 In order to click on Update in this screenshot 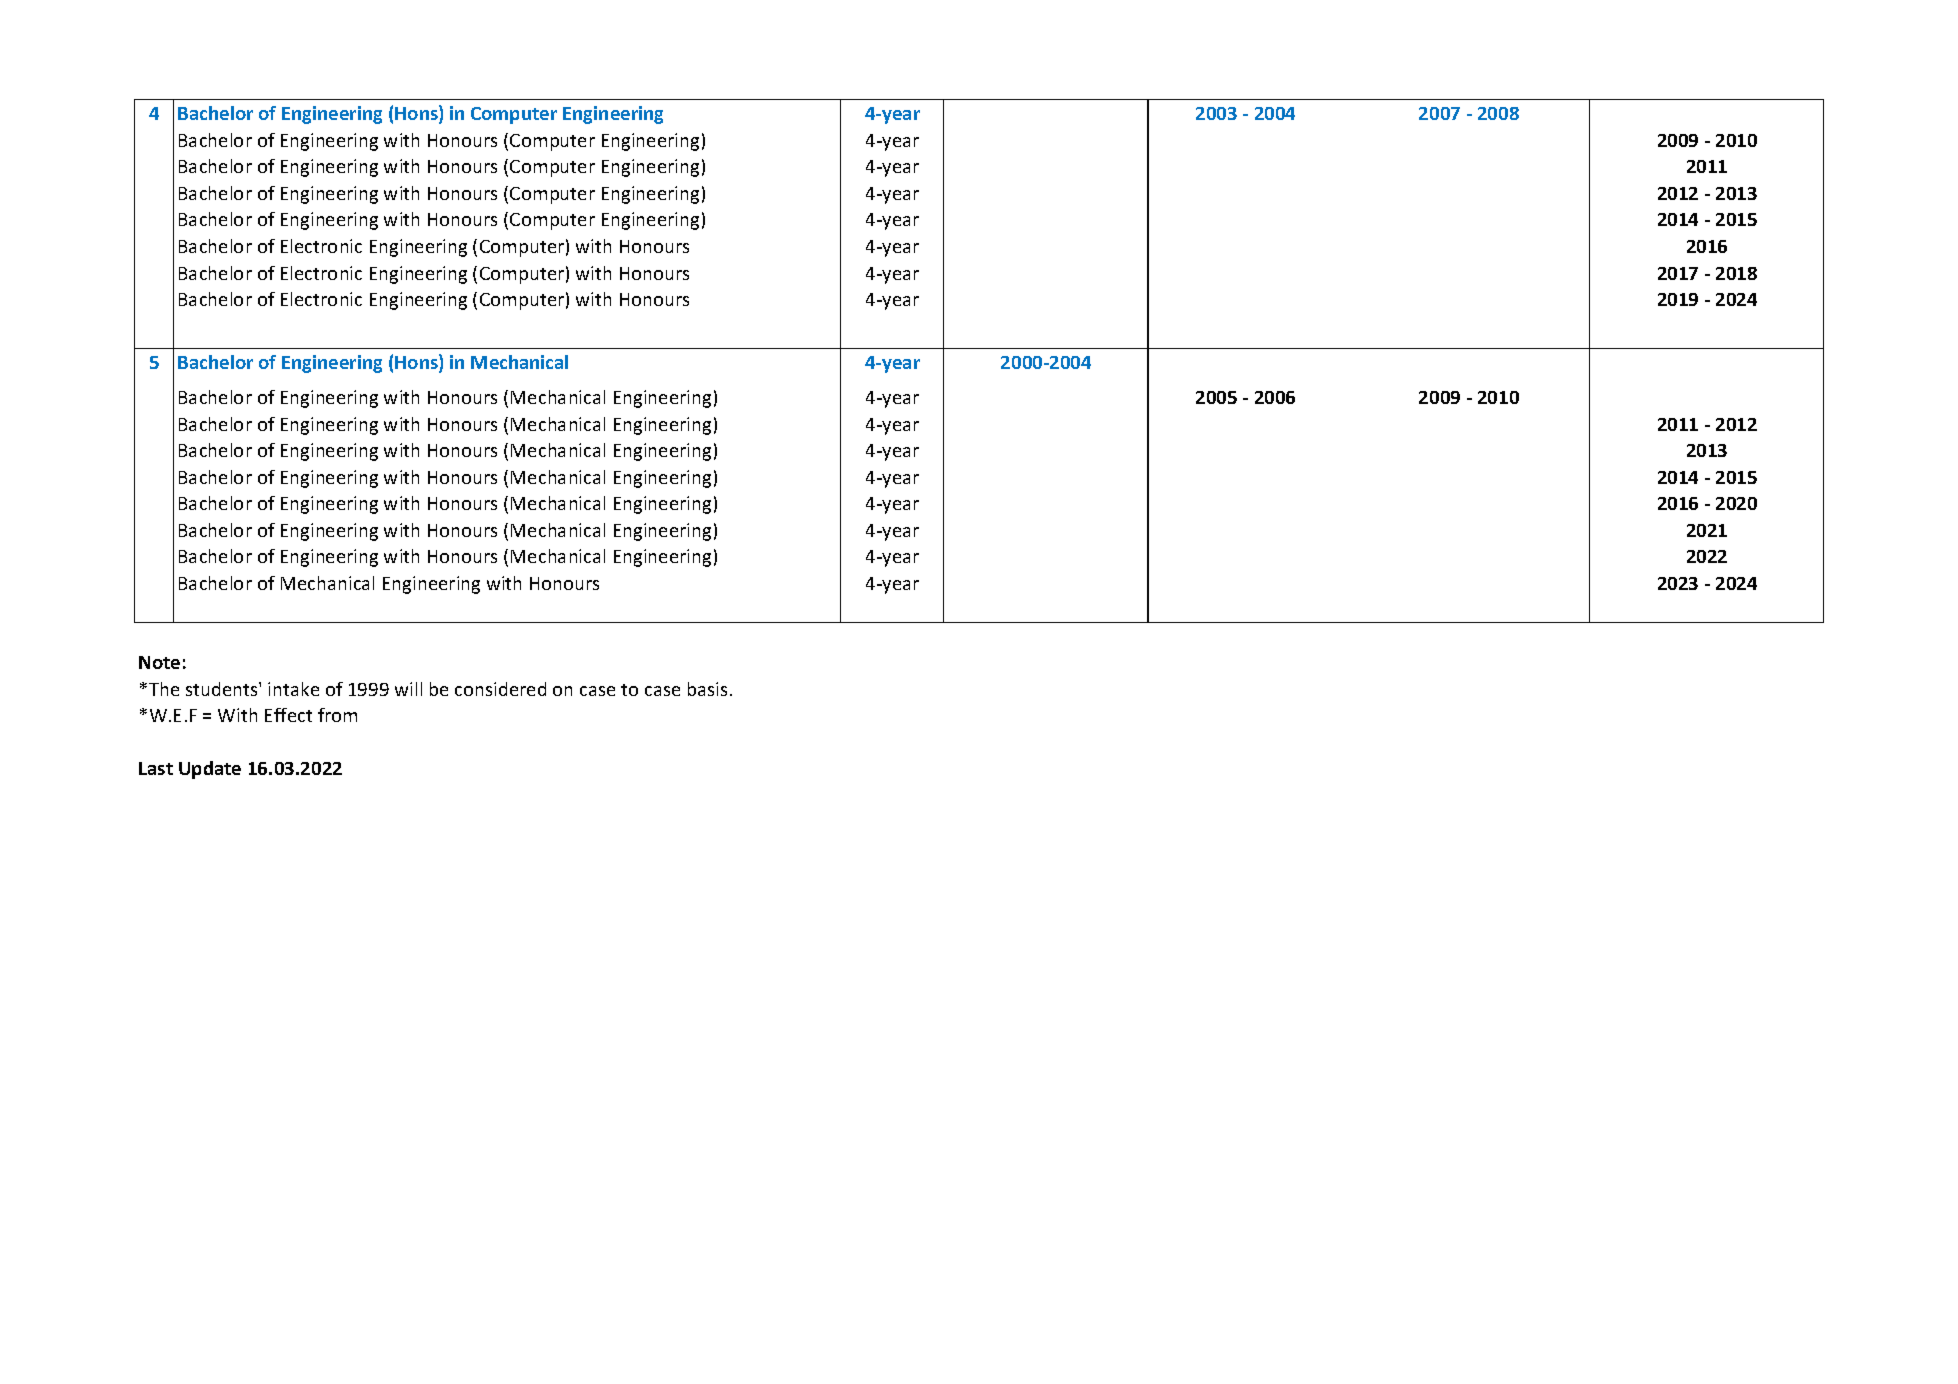, I will do `click(210, 770)`.
